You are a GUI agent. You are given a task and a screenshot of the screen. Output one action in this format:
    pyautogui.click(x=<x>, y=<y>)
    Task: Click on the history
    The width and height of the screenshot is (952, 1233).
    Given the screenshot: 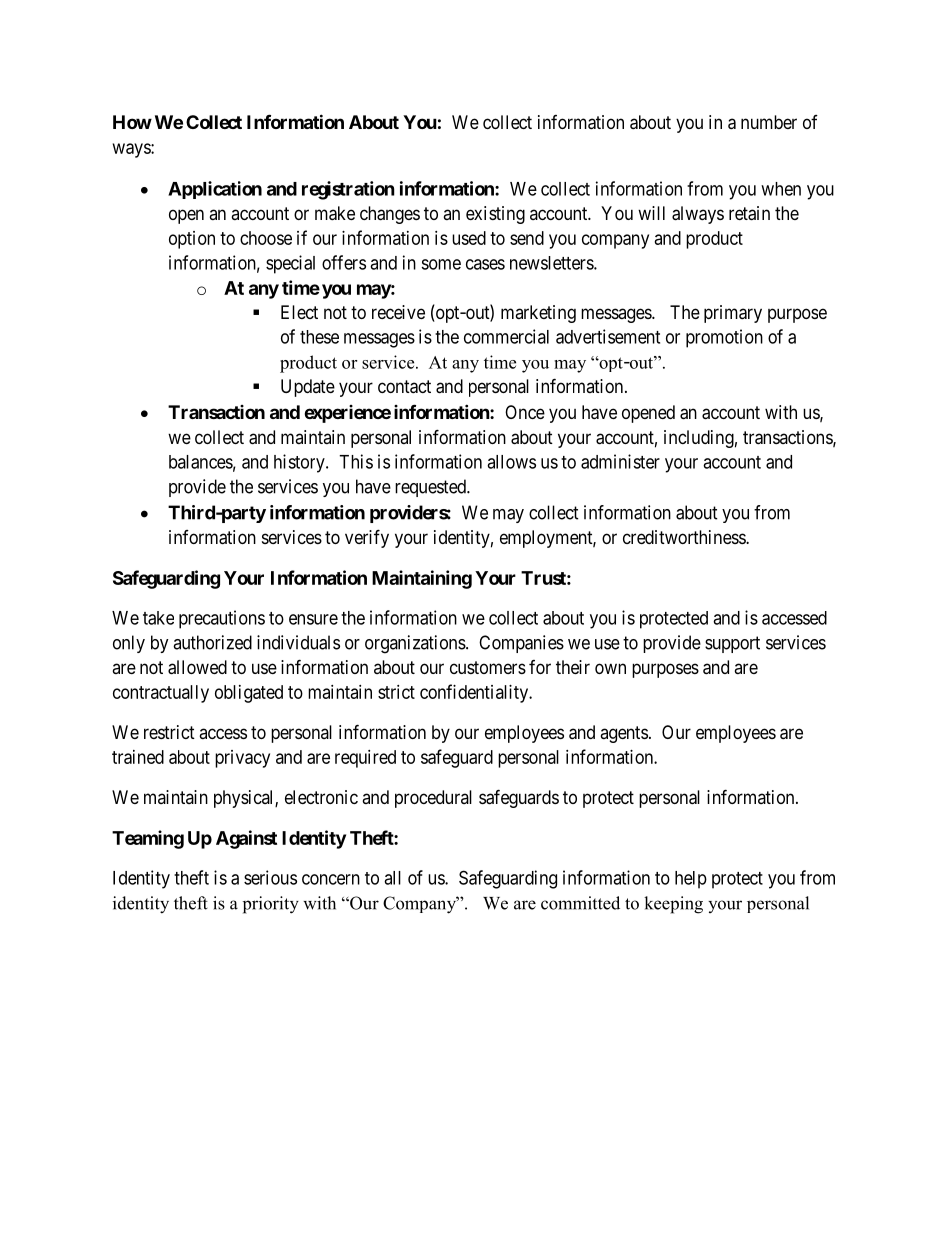 What is the action you would take?
    pyautogui.click(x=300, y=463)
